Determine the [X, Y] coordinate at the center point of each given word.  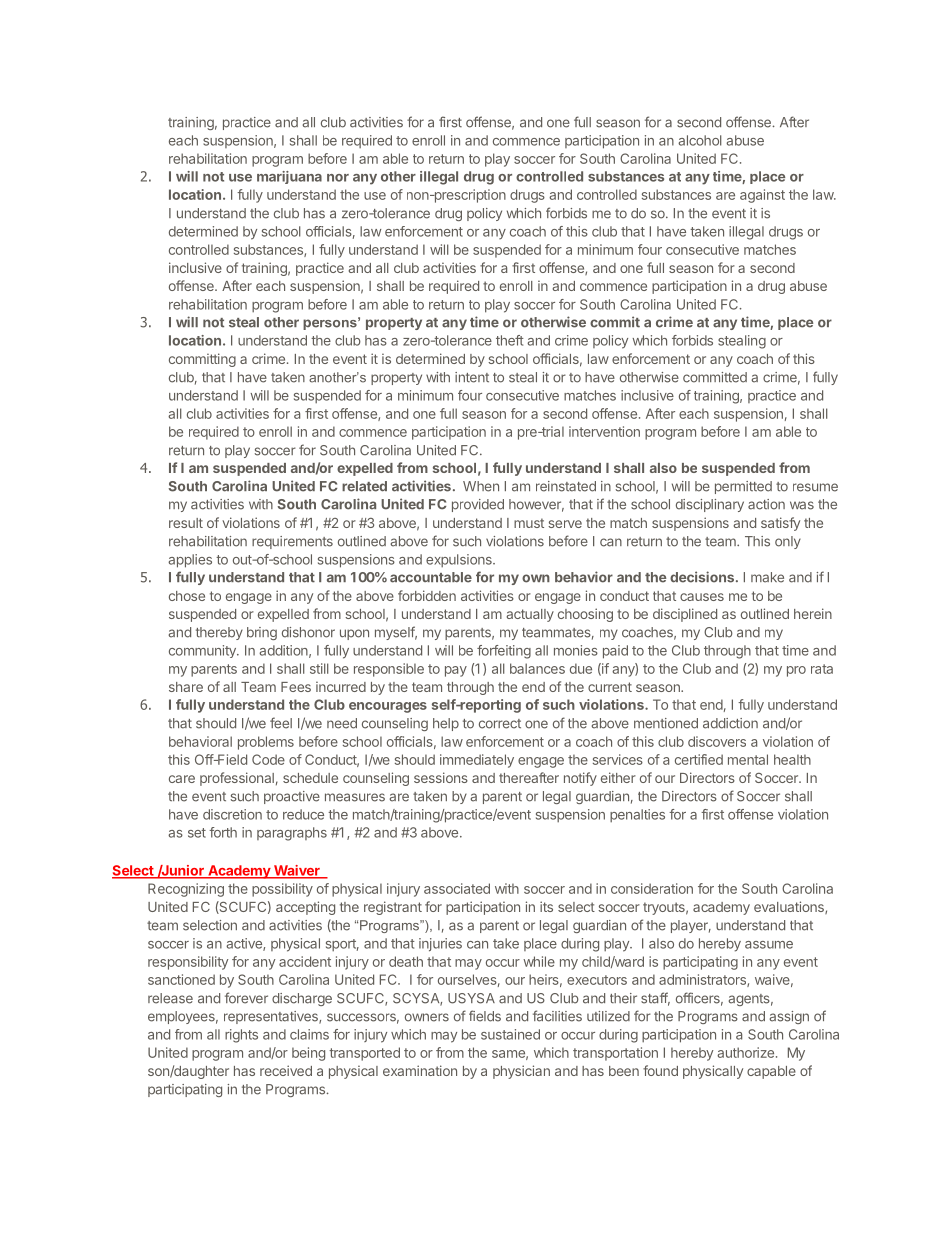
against [762, 196]
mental [748, 759]
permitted [743, 487]
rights [241, 1036]
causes [702, 597]
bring [262, 633]
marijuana [289, 177]
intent [472, 377]
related [364, 486]
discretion [232, 814]
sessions [441, 777]
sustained [510, 1034]
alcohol [700, 140]
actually [530, 615]
